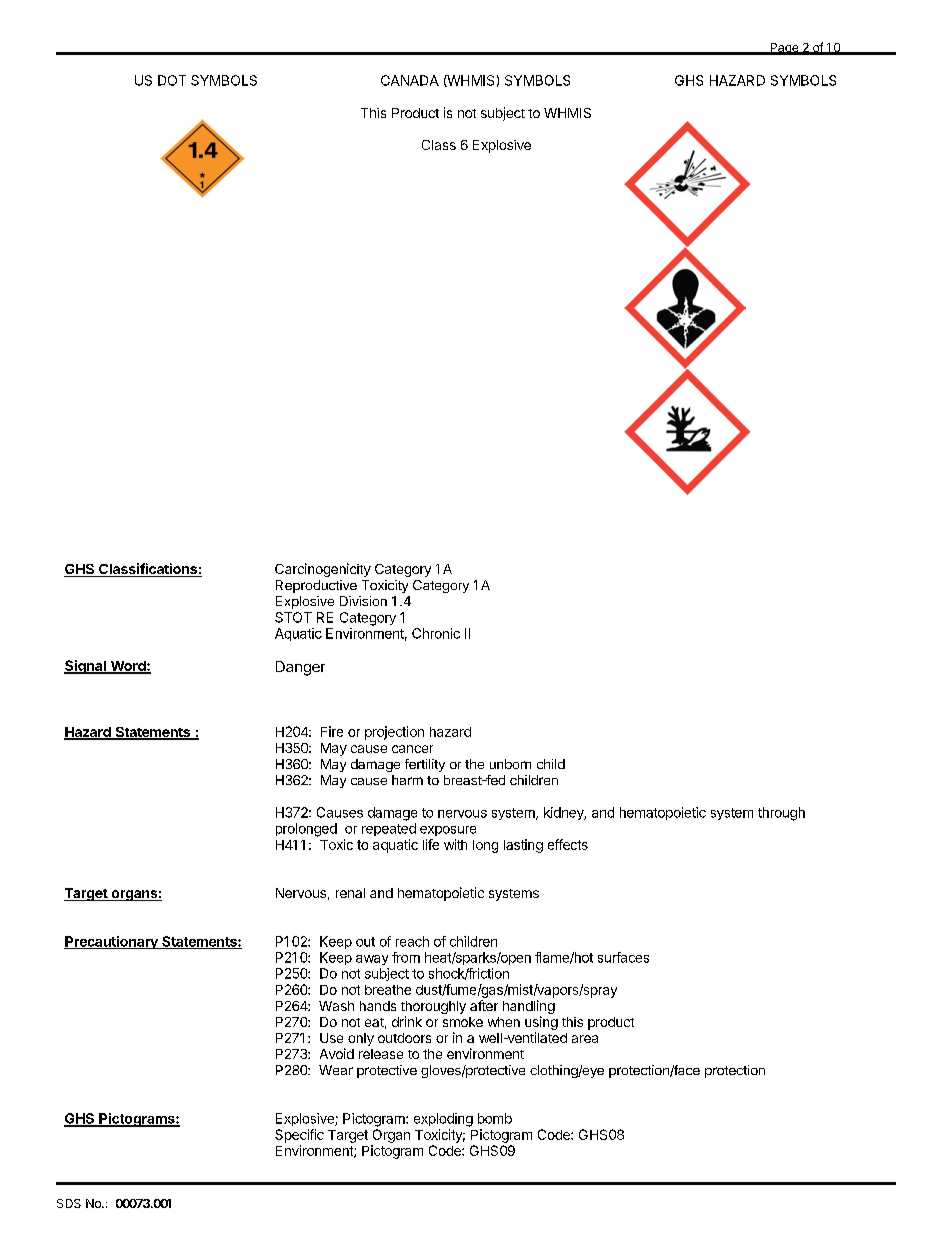  Describe the element at coordinates (585, 1039) in the page. I see `area` at that location.
